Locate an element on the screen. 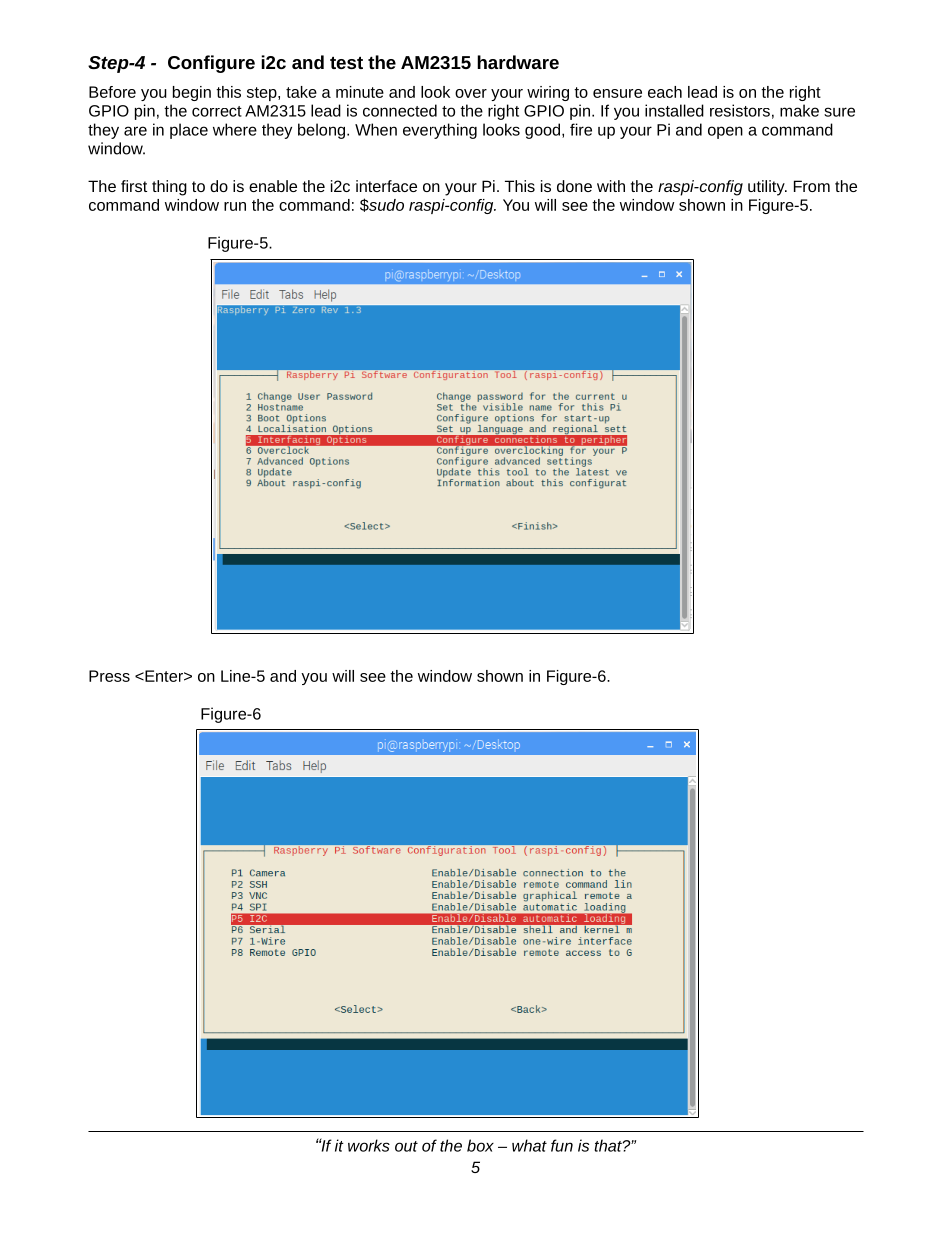 This screenshot has height=1233, width=952. over is located at coordinates (471, 93).
